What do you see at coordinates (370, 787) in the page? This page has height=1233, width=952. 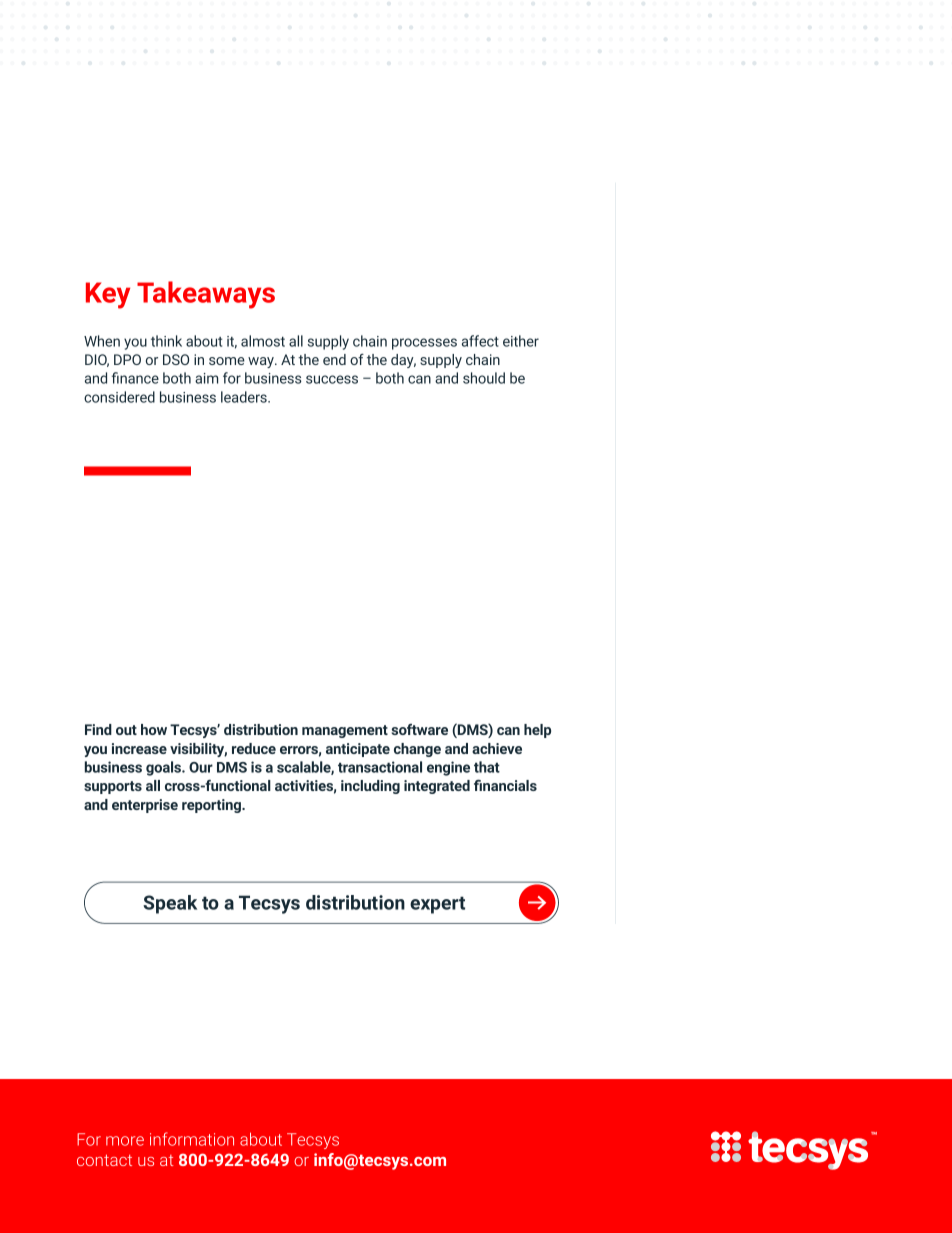 I see `including` at bounding box center [370, 787].
